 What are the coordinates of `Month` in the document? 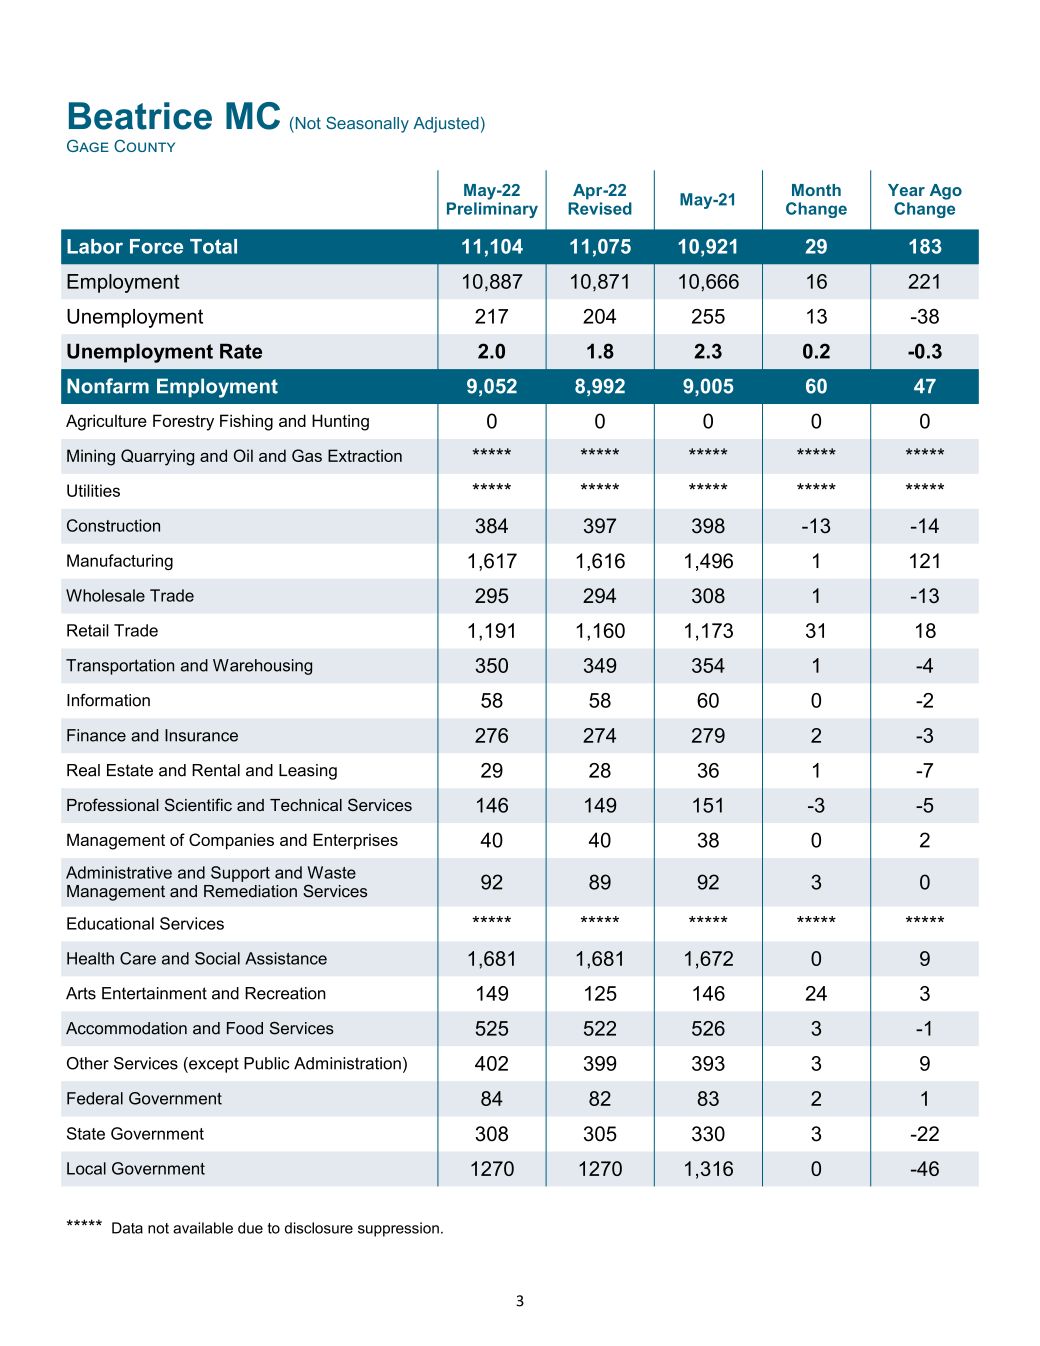 It's located at (816, 190).
